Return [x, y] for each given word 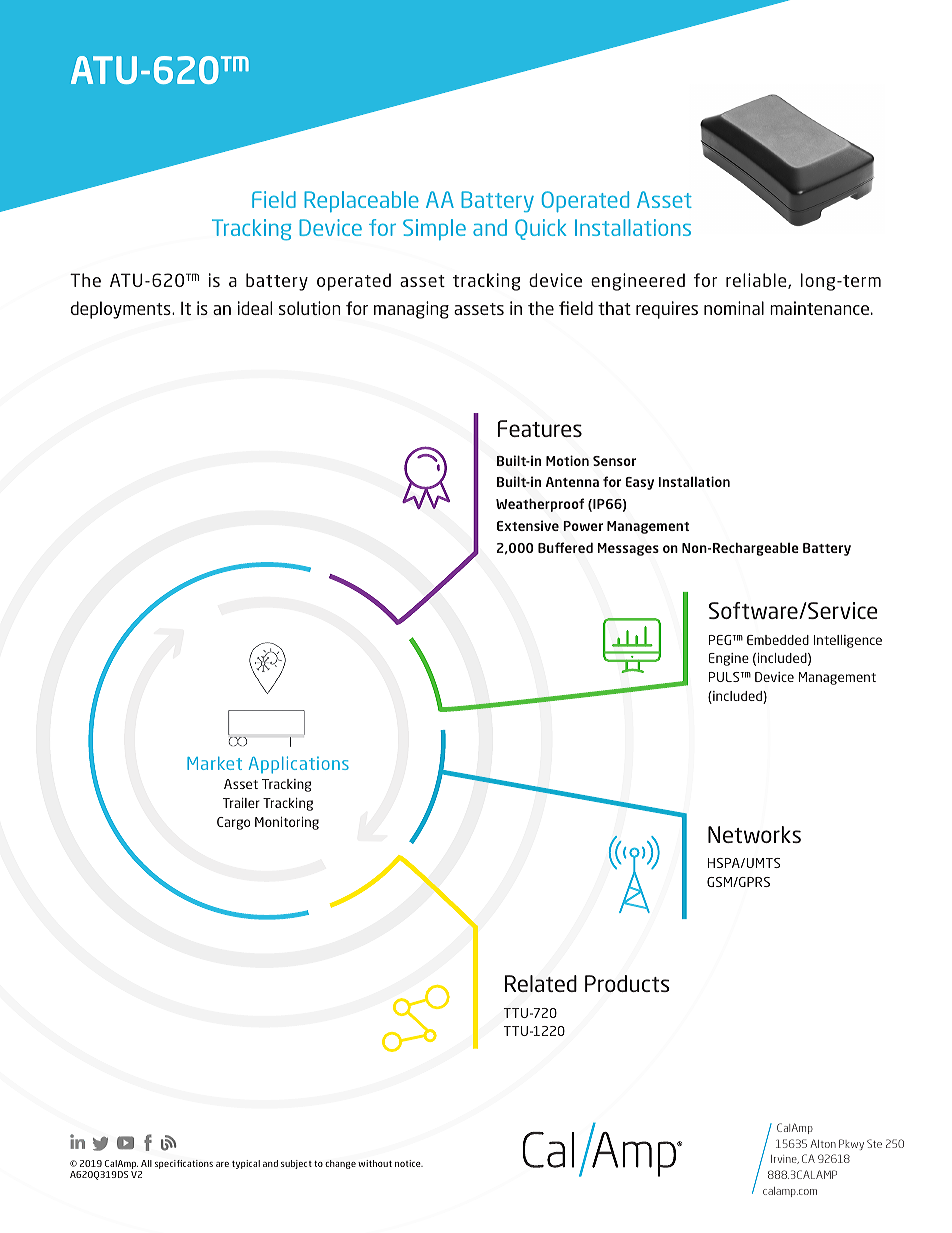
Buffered [565, 547]
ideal [255, 308]
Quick [540, 229]
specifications [184, 1164]
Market [214, 763]
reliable [757, 281]
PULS [725, 677]
